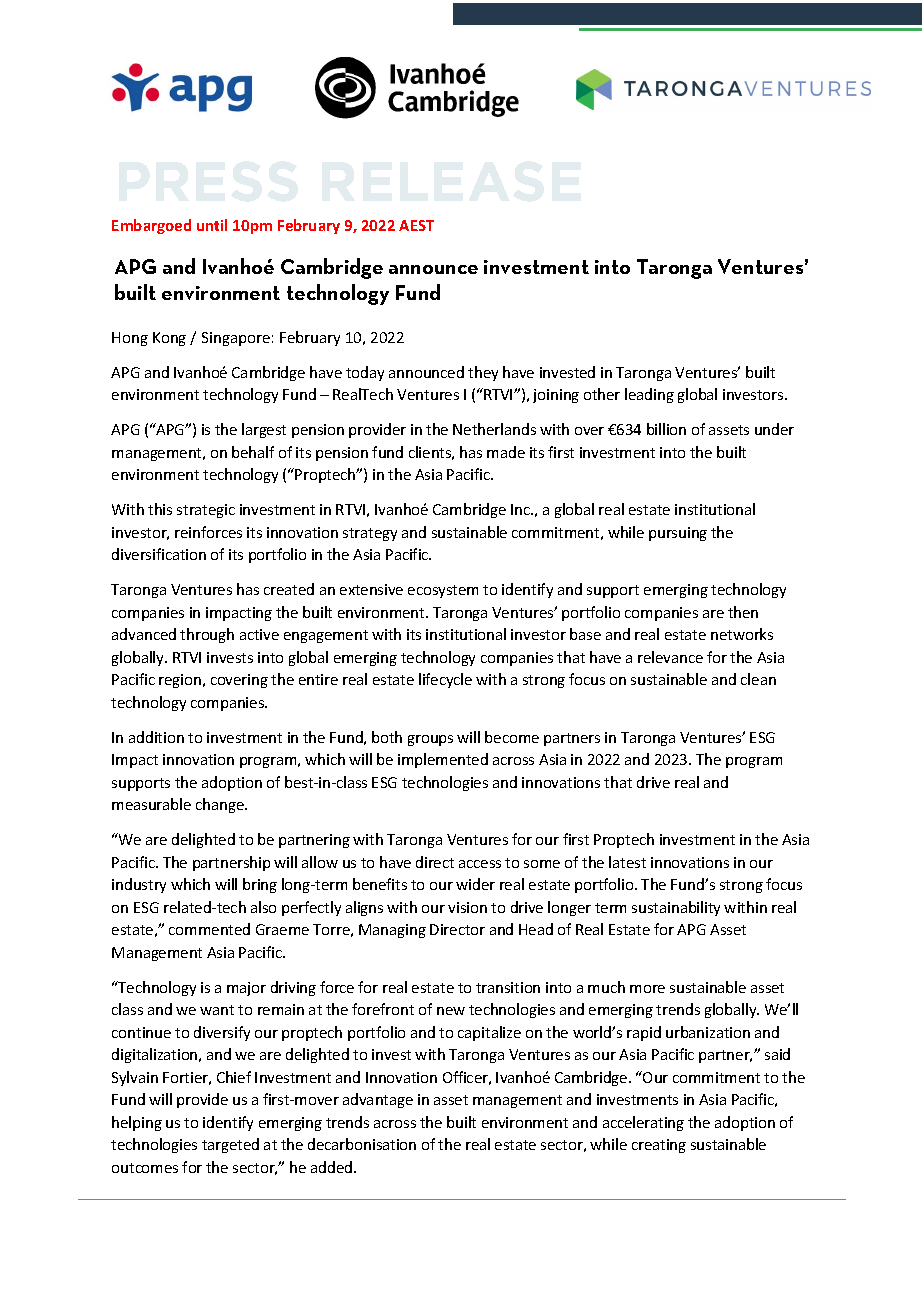 This screenshot has width=924, height=1308. Describe the element at coordinates (253, 452) in the screenshot. I see `behalf` at that location.
